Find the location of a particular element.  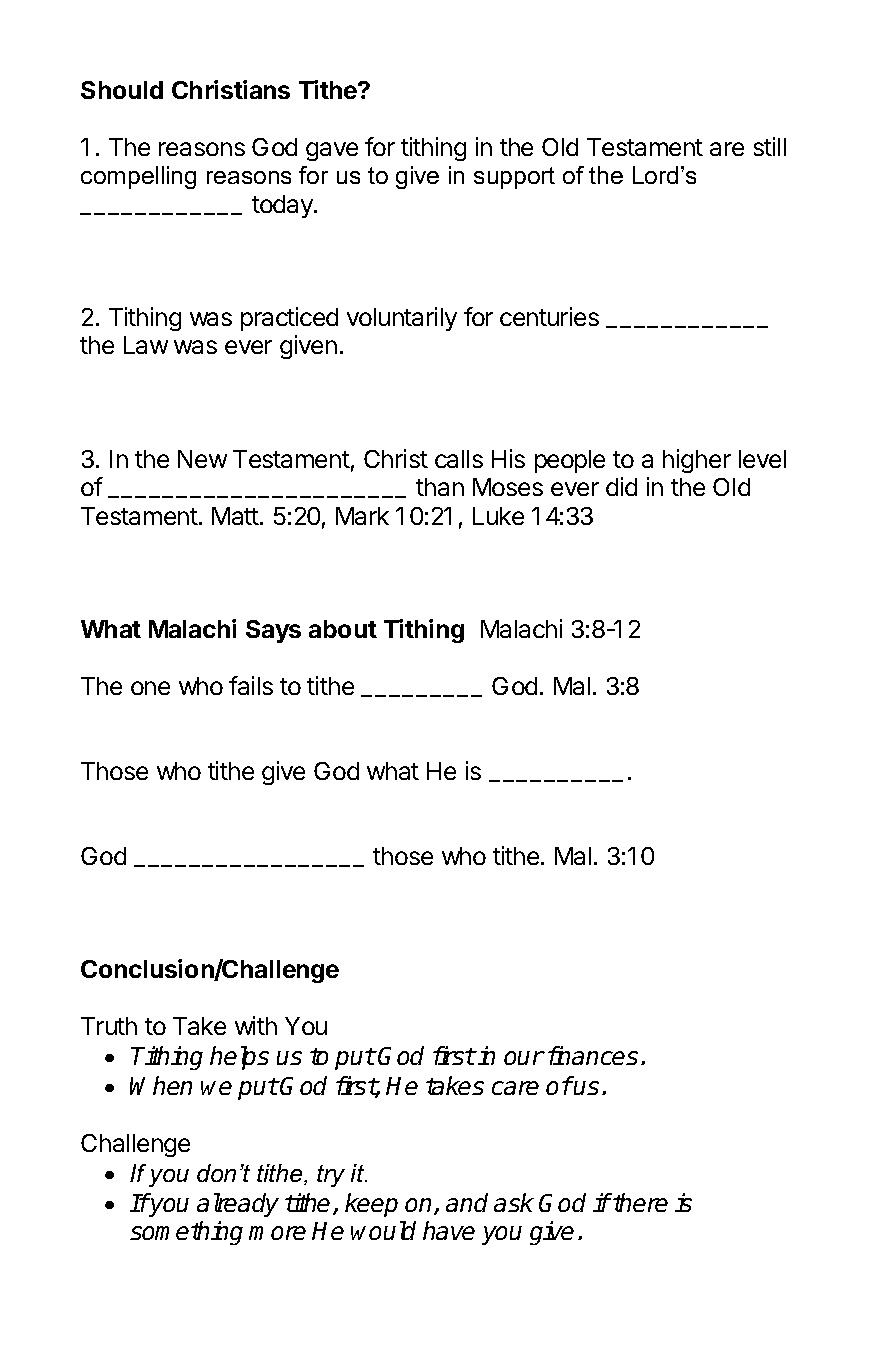

one is located at coordinates (150, 688).
